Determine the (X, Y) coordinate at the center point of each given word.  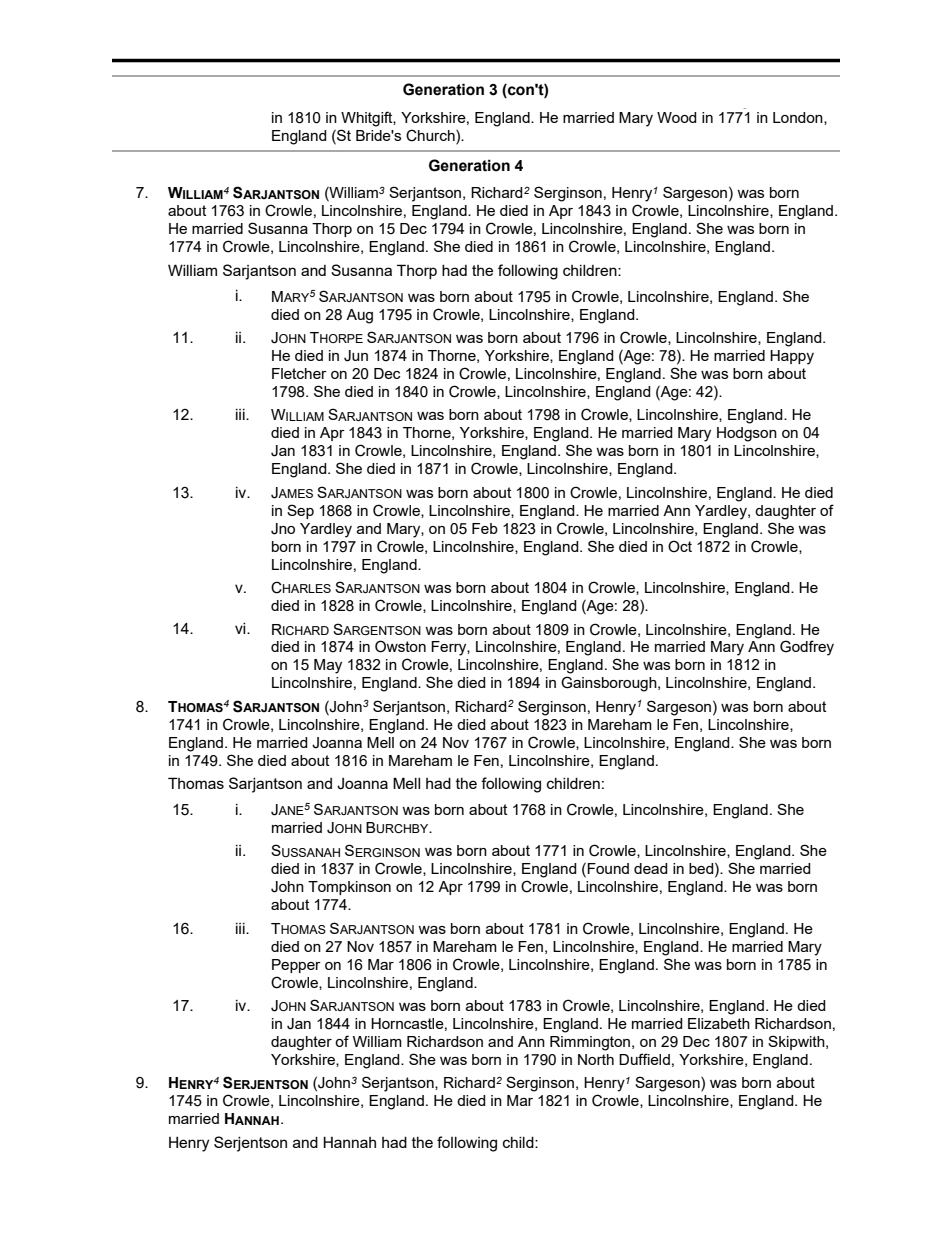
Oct (680, 546)
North (596, 1059)
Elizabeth (719, 1023)
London (799, 118)
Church (431, 136)
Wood (677, 117)
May (328, 666)
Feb (485, 528)
